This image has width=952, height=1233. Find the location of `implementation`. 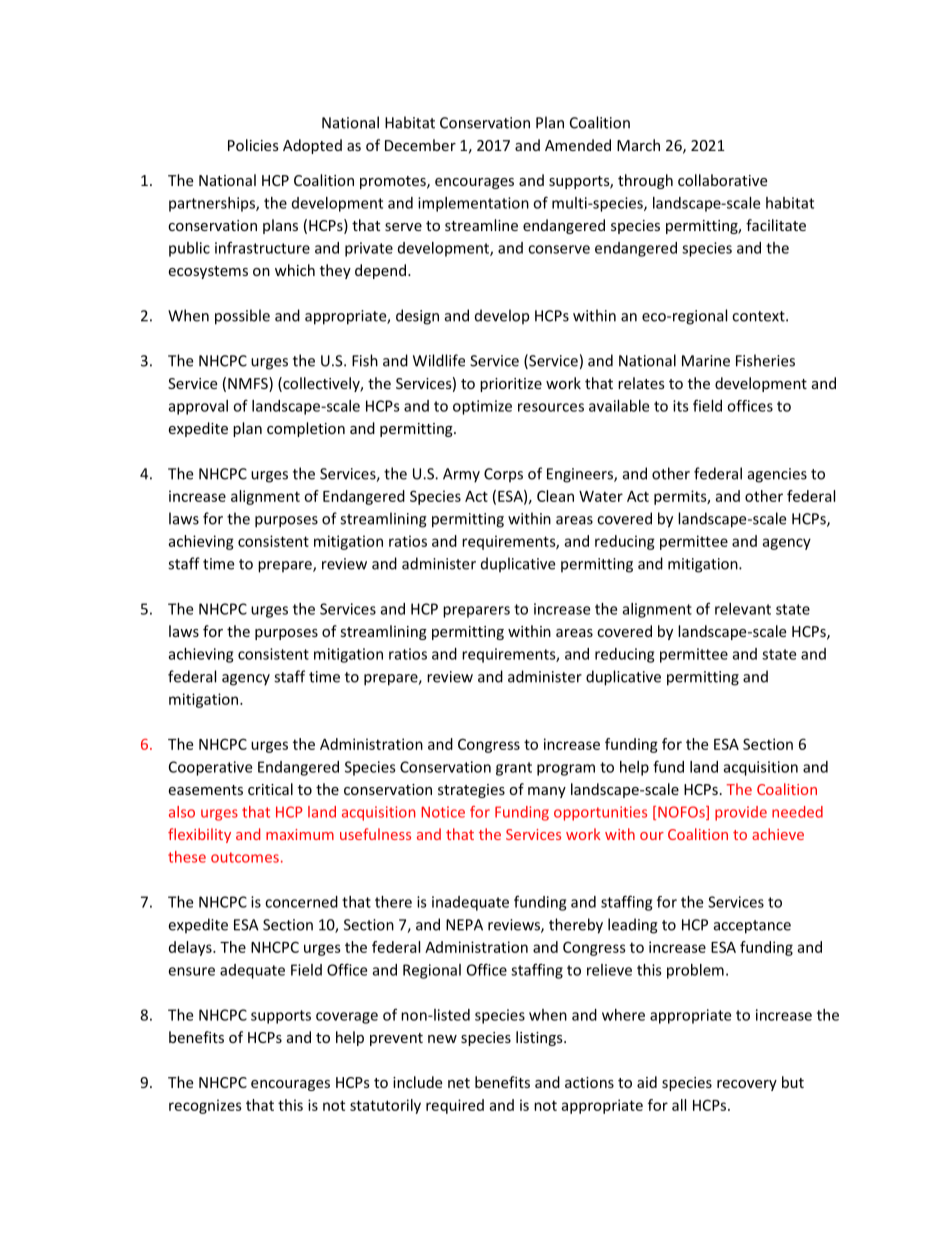

implementation is located at coordinates (473, 204).
